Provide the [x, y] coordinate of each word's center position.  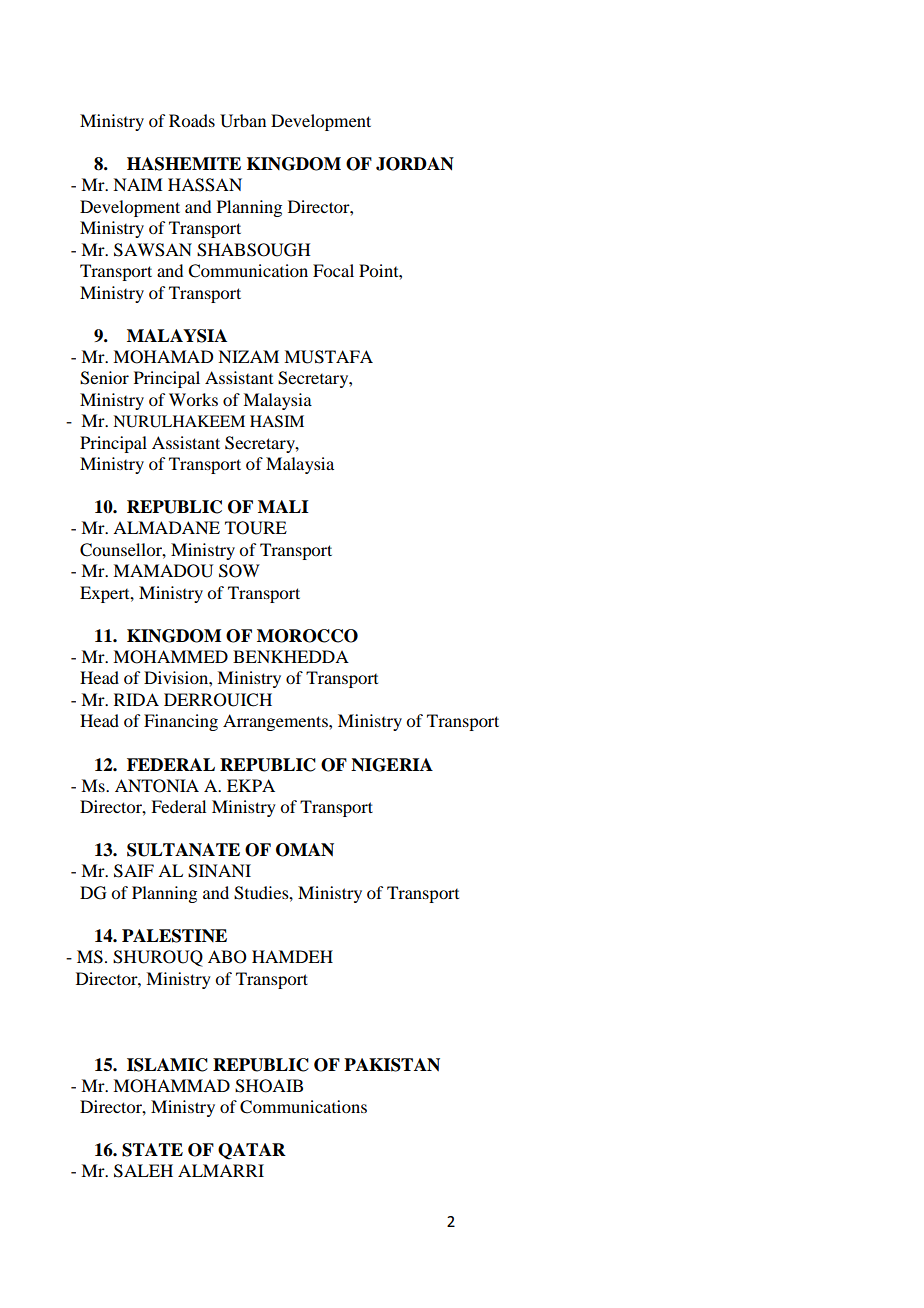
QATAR [252, 1151]
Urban [243, 121]
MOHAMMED [170, 657]
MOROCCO [307, 636]
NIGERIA [392, 765]
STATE [152, 1150]
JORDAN [415, 164]
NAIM [138, 184]
